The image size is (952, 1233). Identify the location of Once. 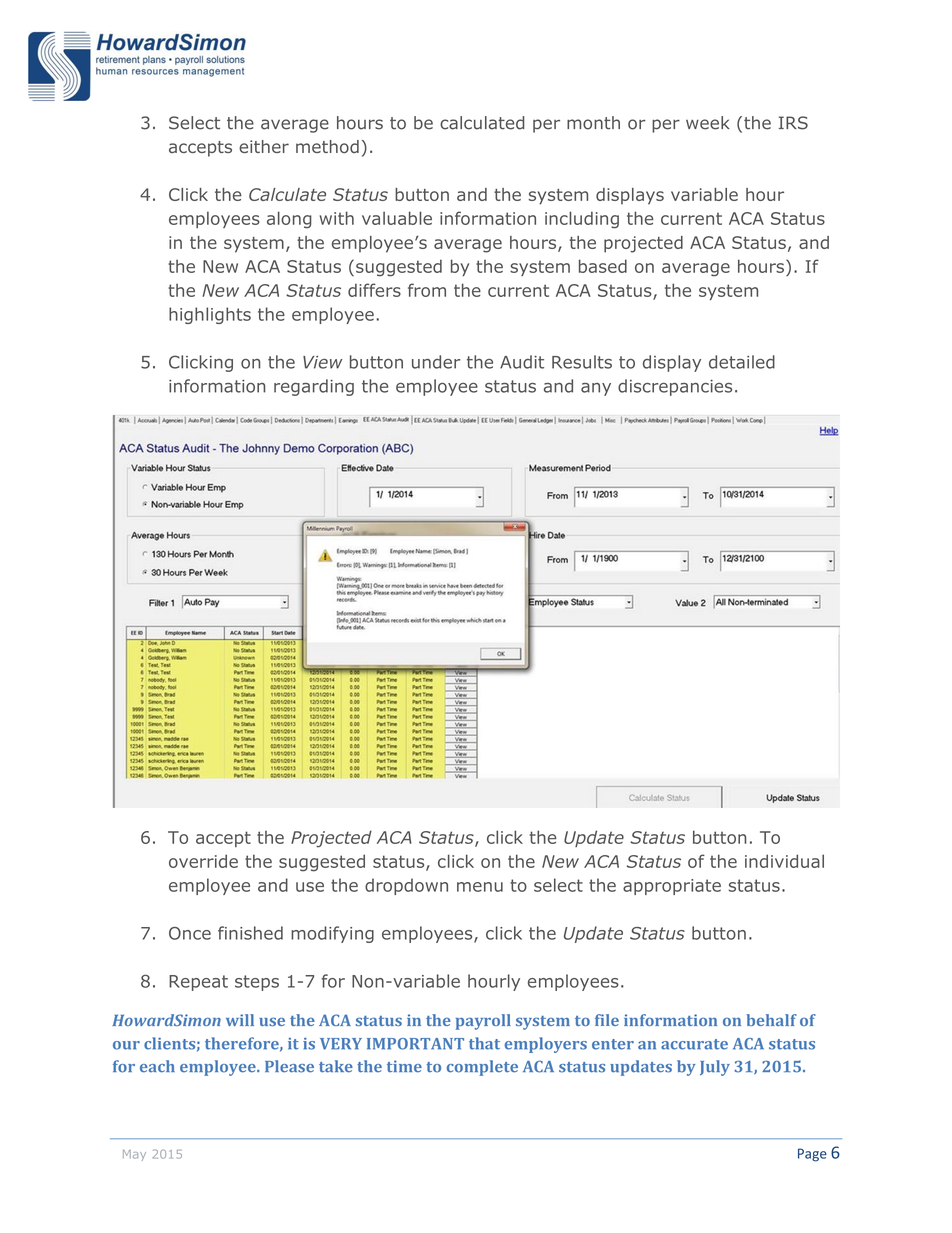
(190, 933).
